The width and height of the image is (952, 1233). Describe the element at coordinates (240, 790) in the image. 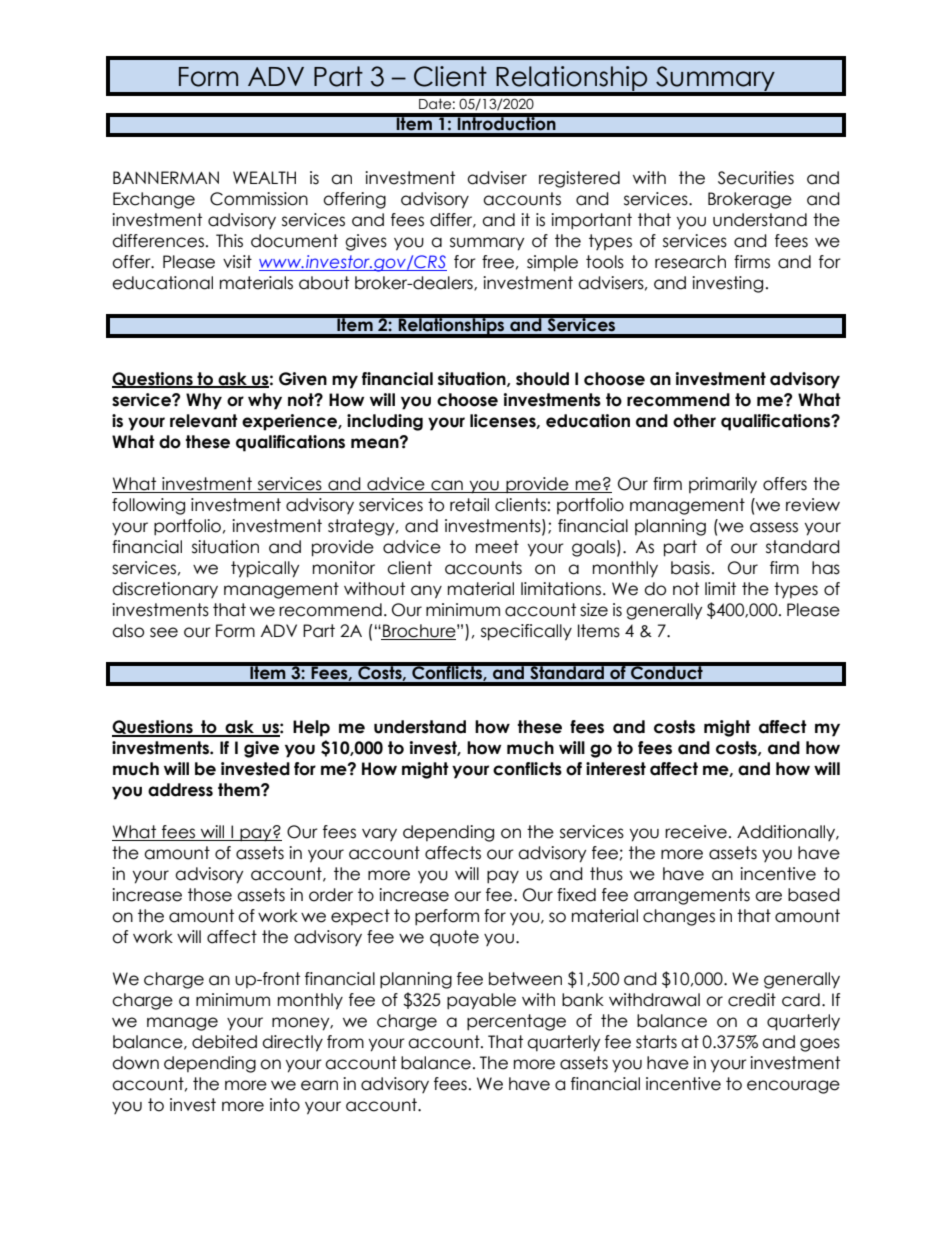

I see `them` at that location.
